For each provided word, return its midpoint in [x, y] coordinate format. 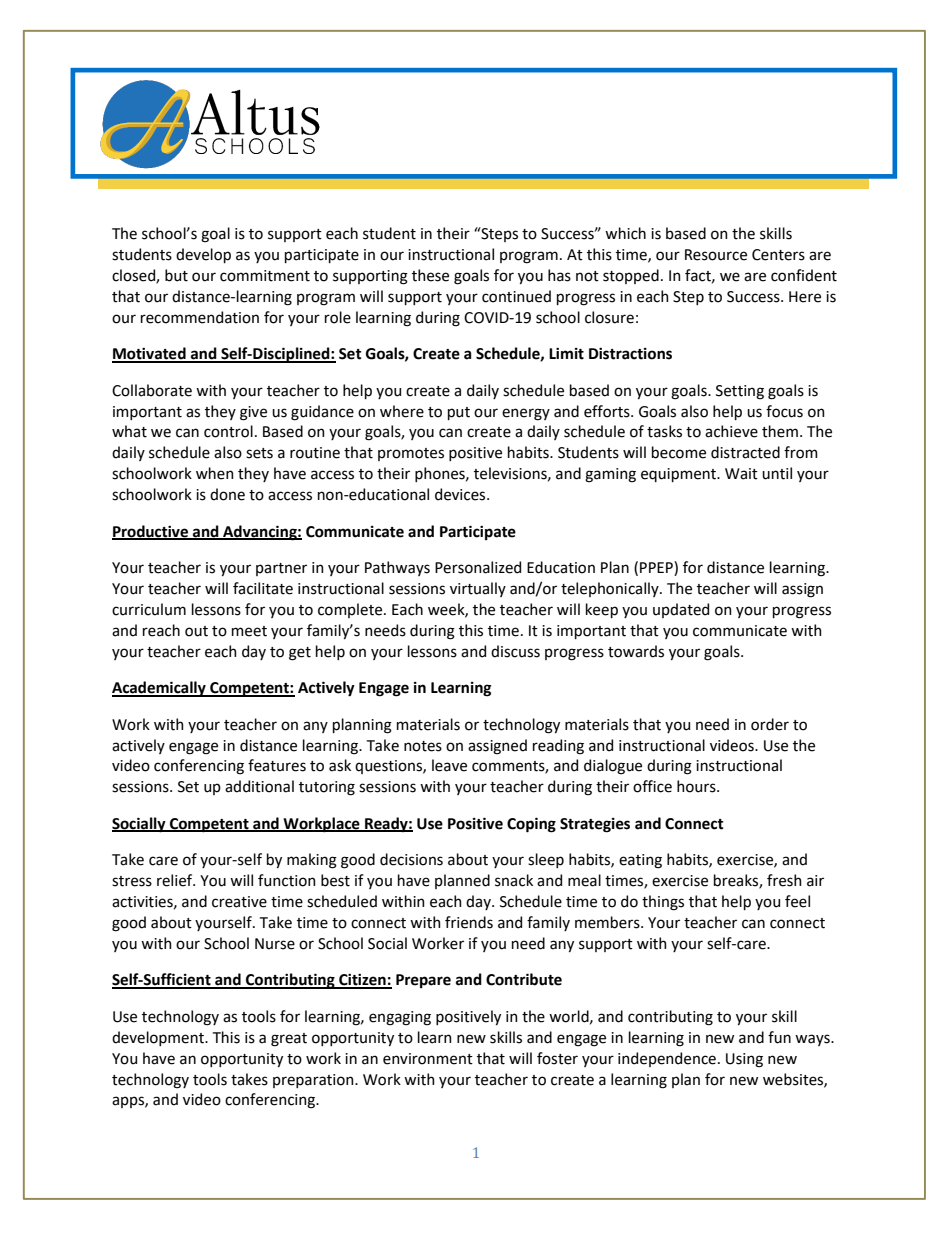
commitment [265, 276]
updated [681, 610]
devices [461, 494]
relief [176, 880]
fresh [784, 880]
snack [514, 880]
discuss [515, 651]
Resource [716, 255]
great [289, 1040]
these [430, 275]
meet [249, 631]
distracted [745, 452]
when [215, 473]
